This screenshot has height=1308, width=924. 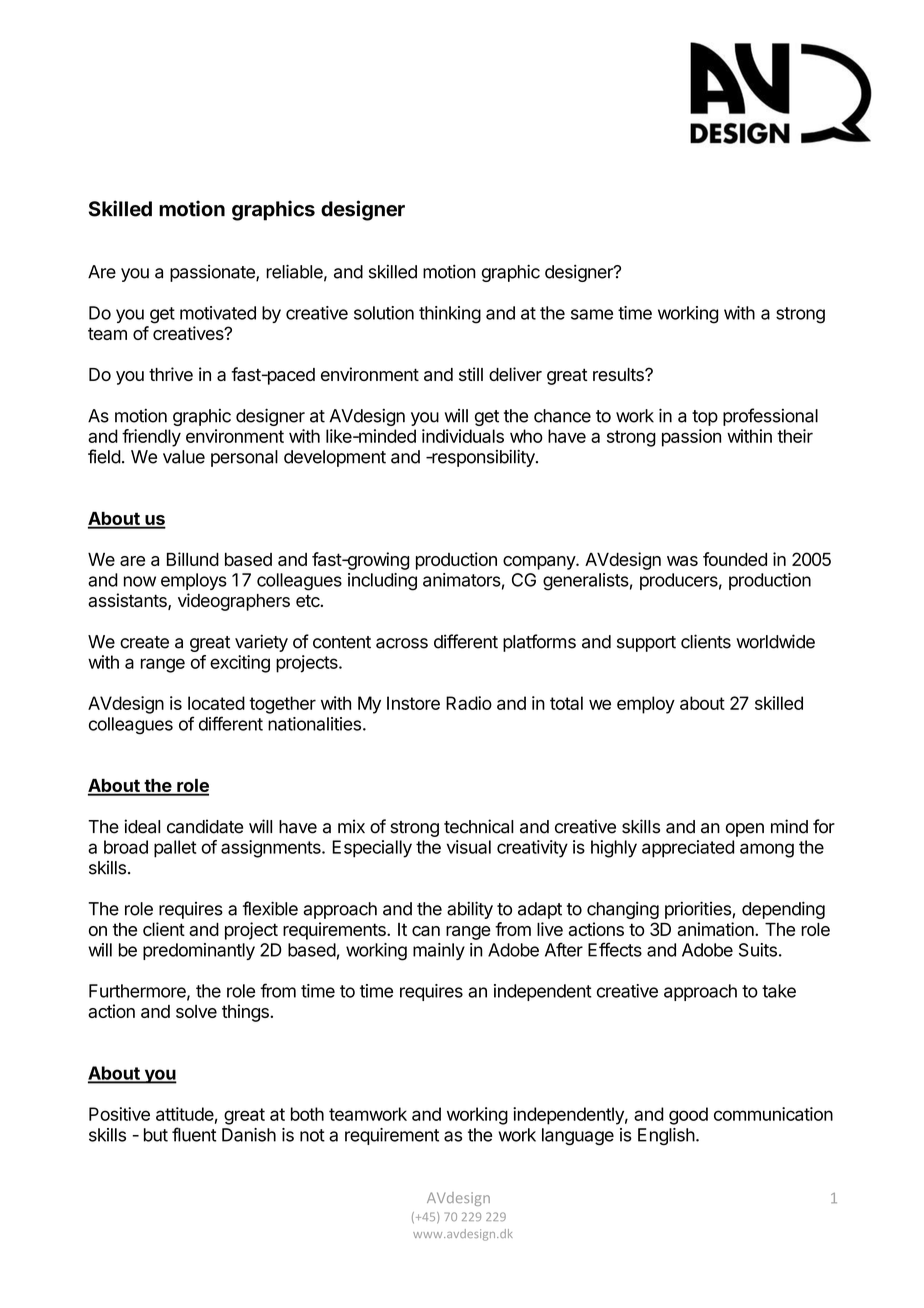 I want to click on total, so click(x=566, y=703).
